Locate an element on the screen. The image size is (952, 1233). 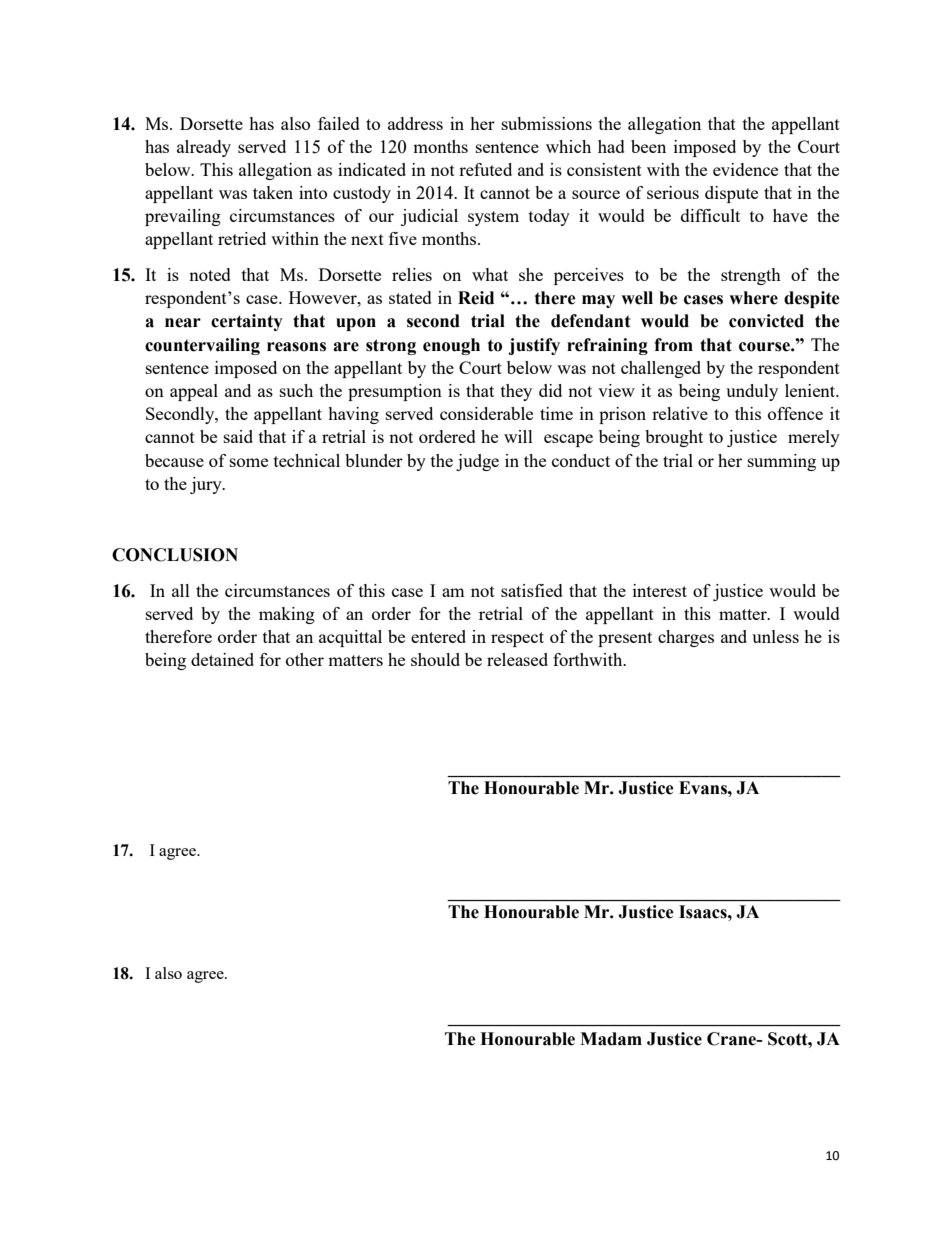
summing is located at coordinates (782, 462).
